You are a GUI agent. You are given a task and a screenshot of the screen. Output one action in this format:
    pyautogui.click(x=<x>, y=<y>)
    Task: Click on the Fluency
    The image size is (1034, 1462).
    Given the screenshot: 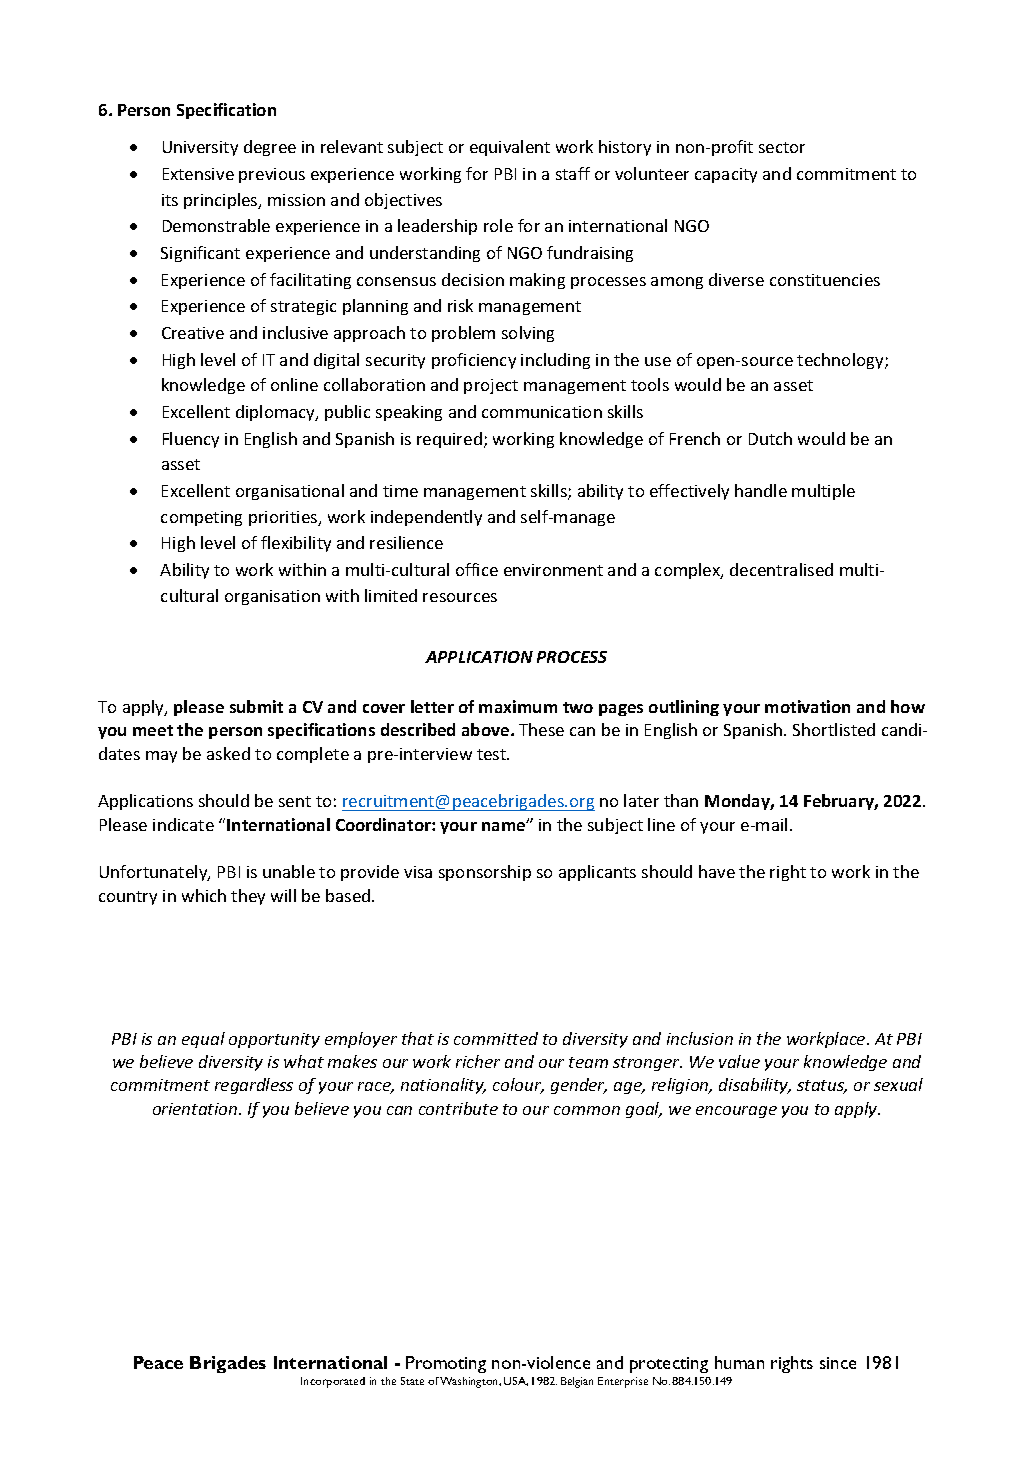 What is the action you would take?
    pyautogui.click(x=191, y=440)
